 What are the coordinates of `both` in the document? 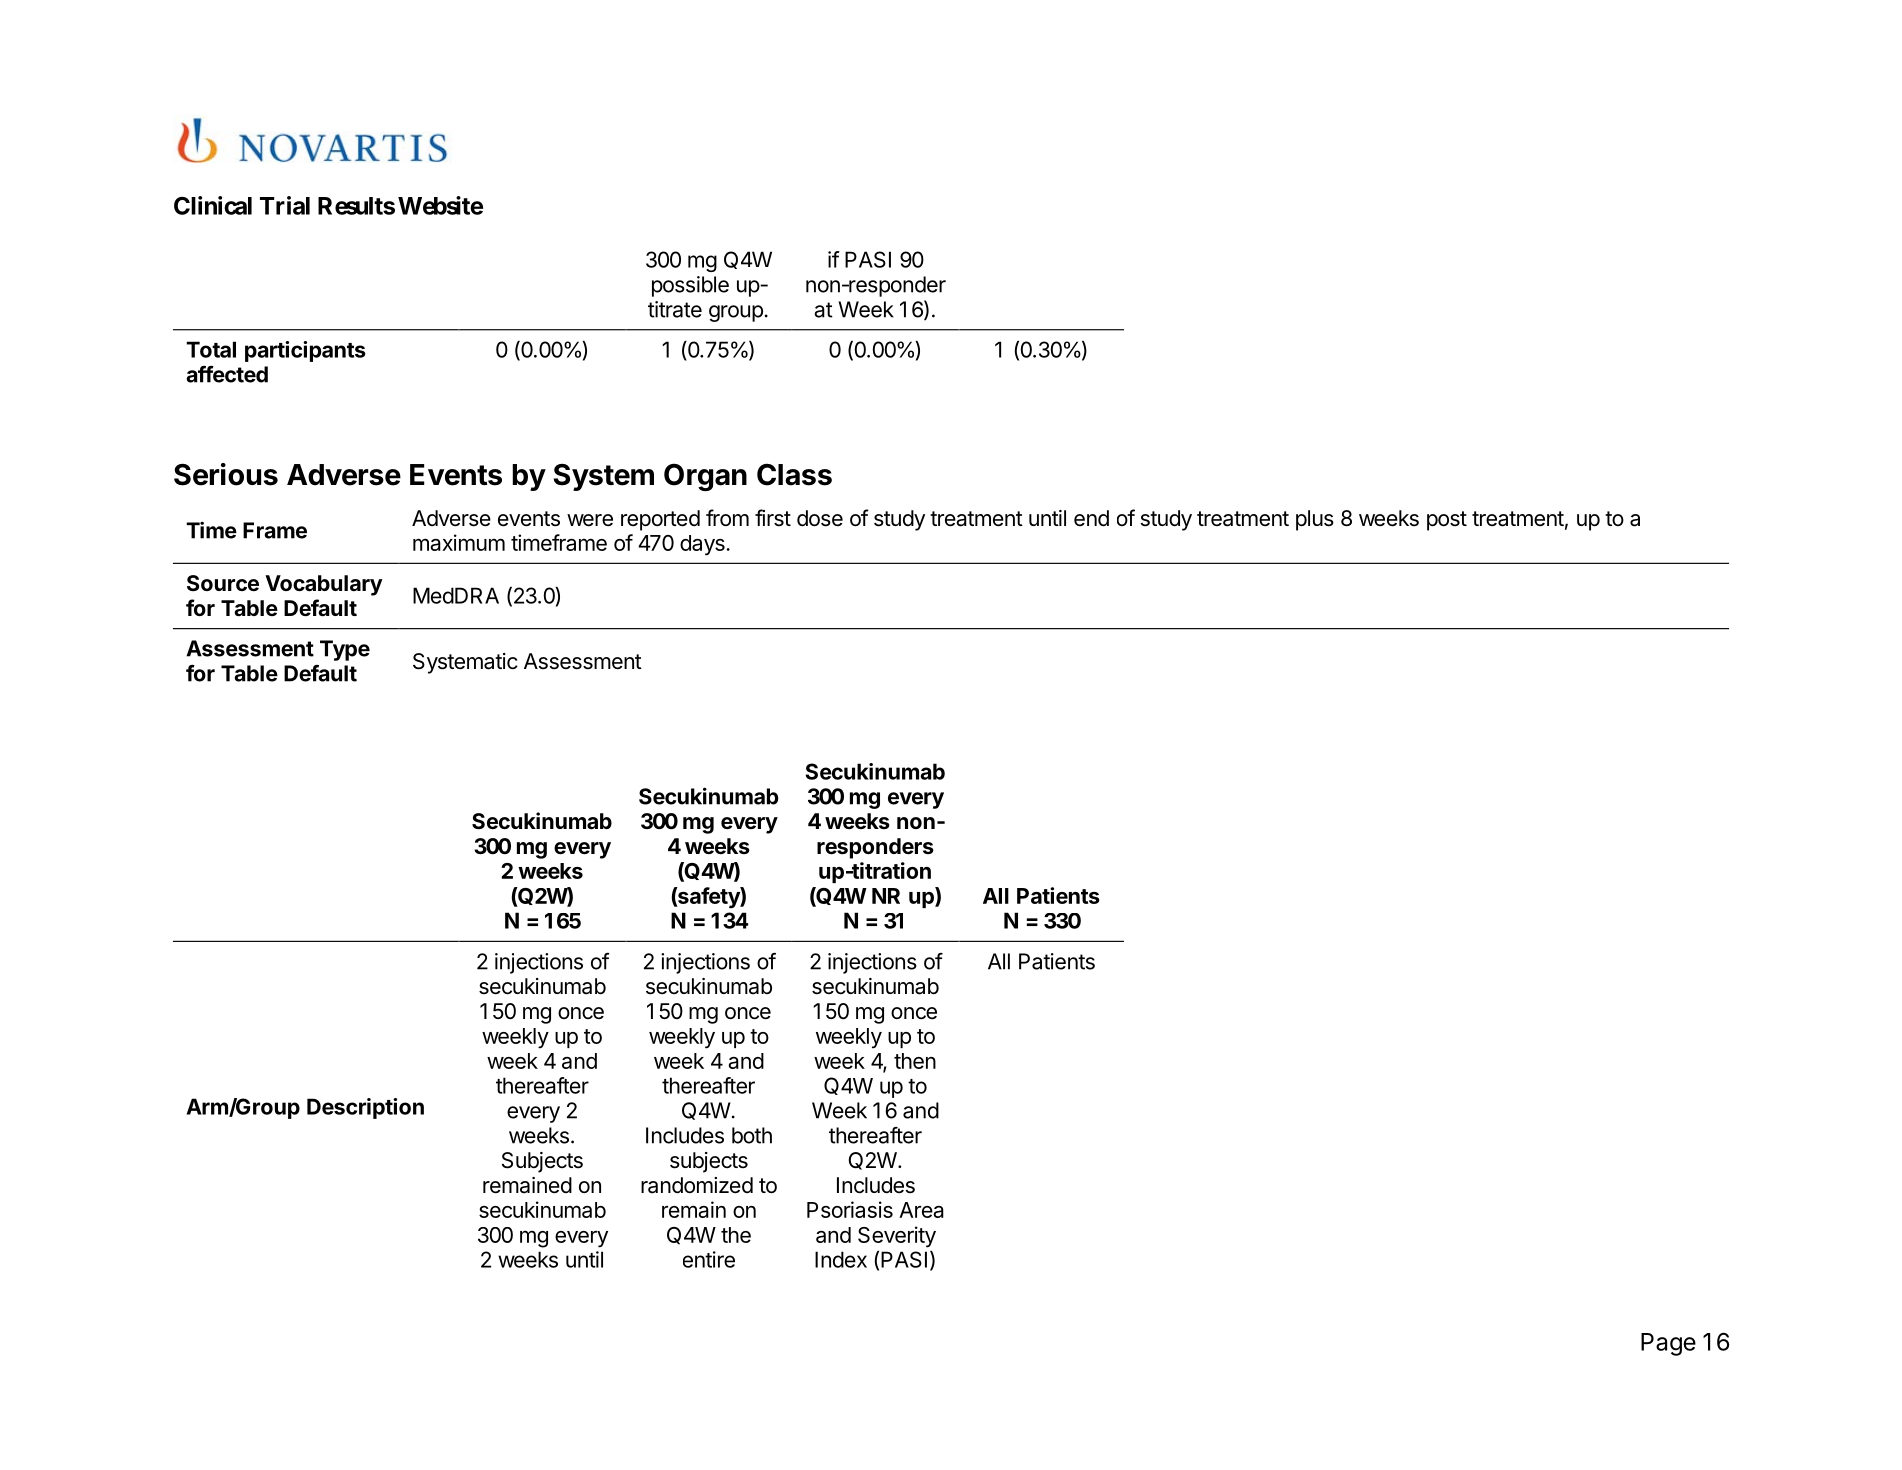 It's located at (752, 1135).
